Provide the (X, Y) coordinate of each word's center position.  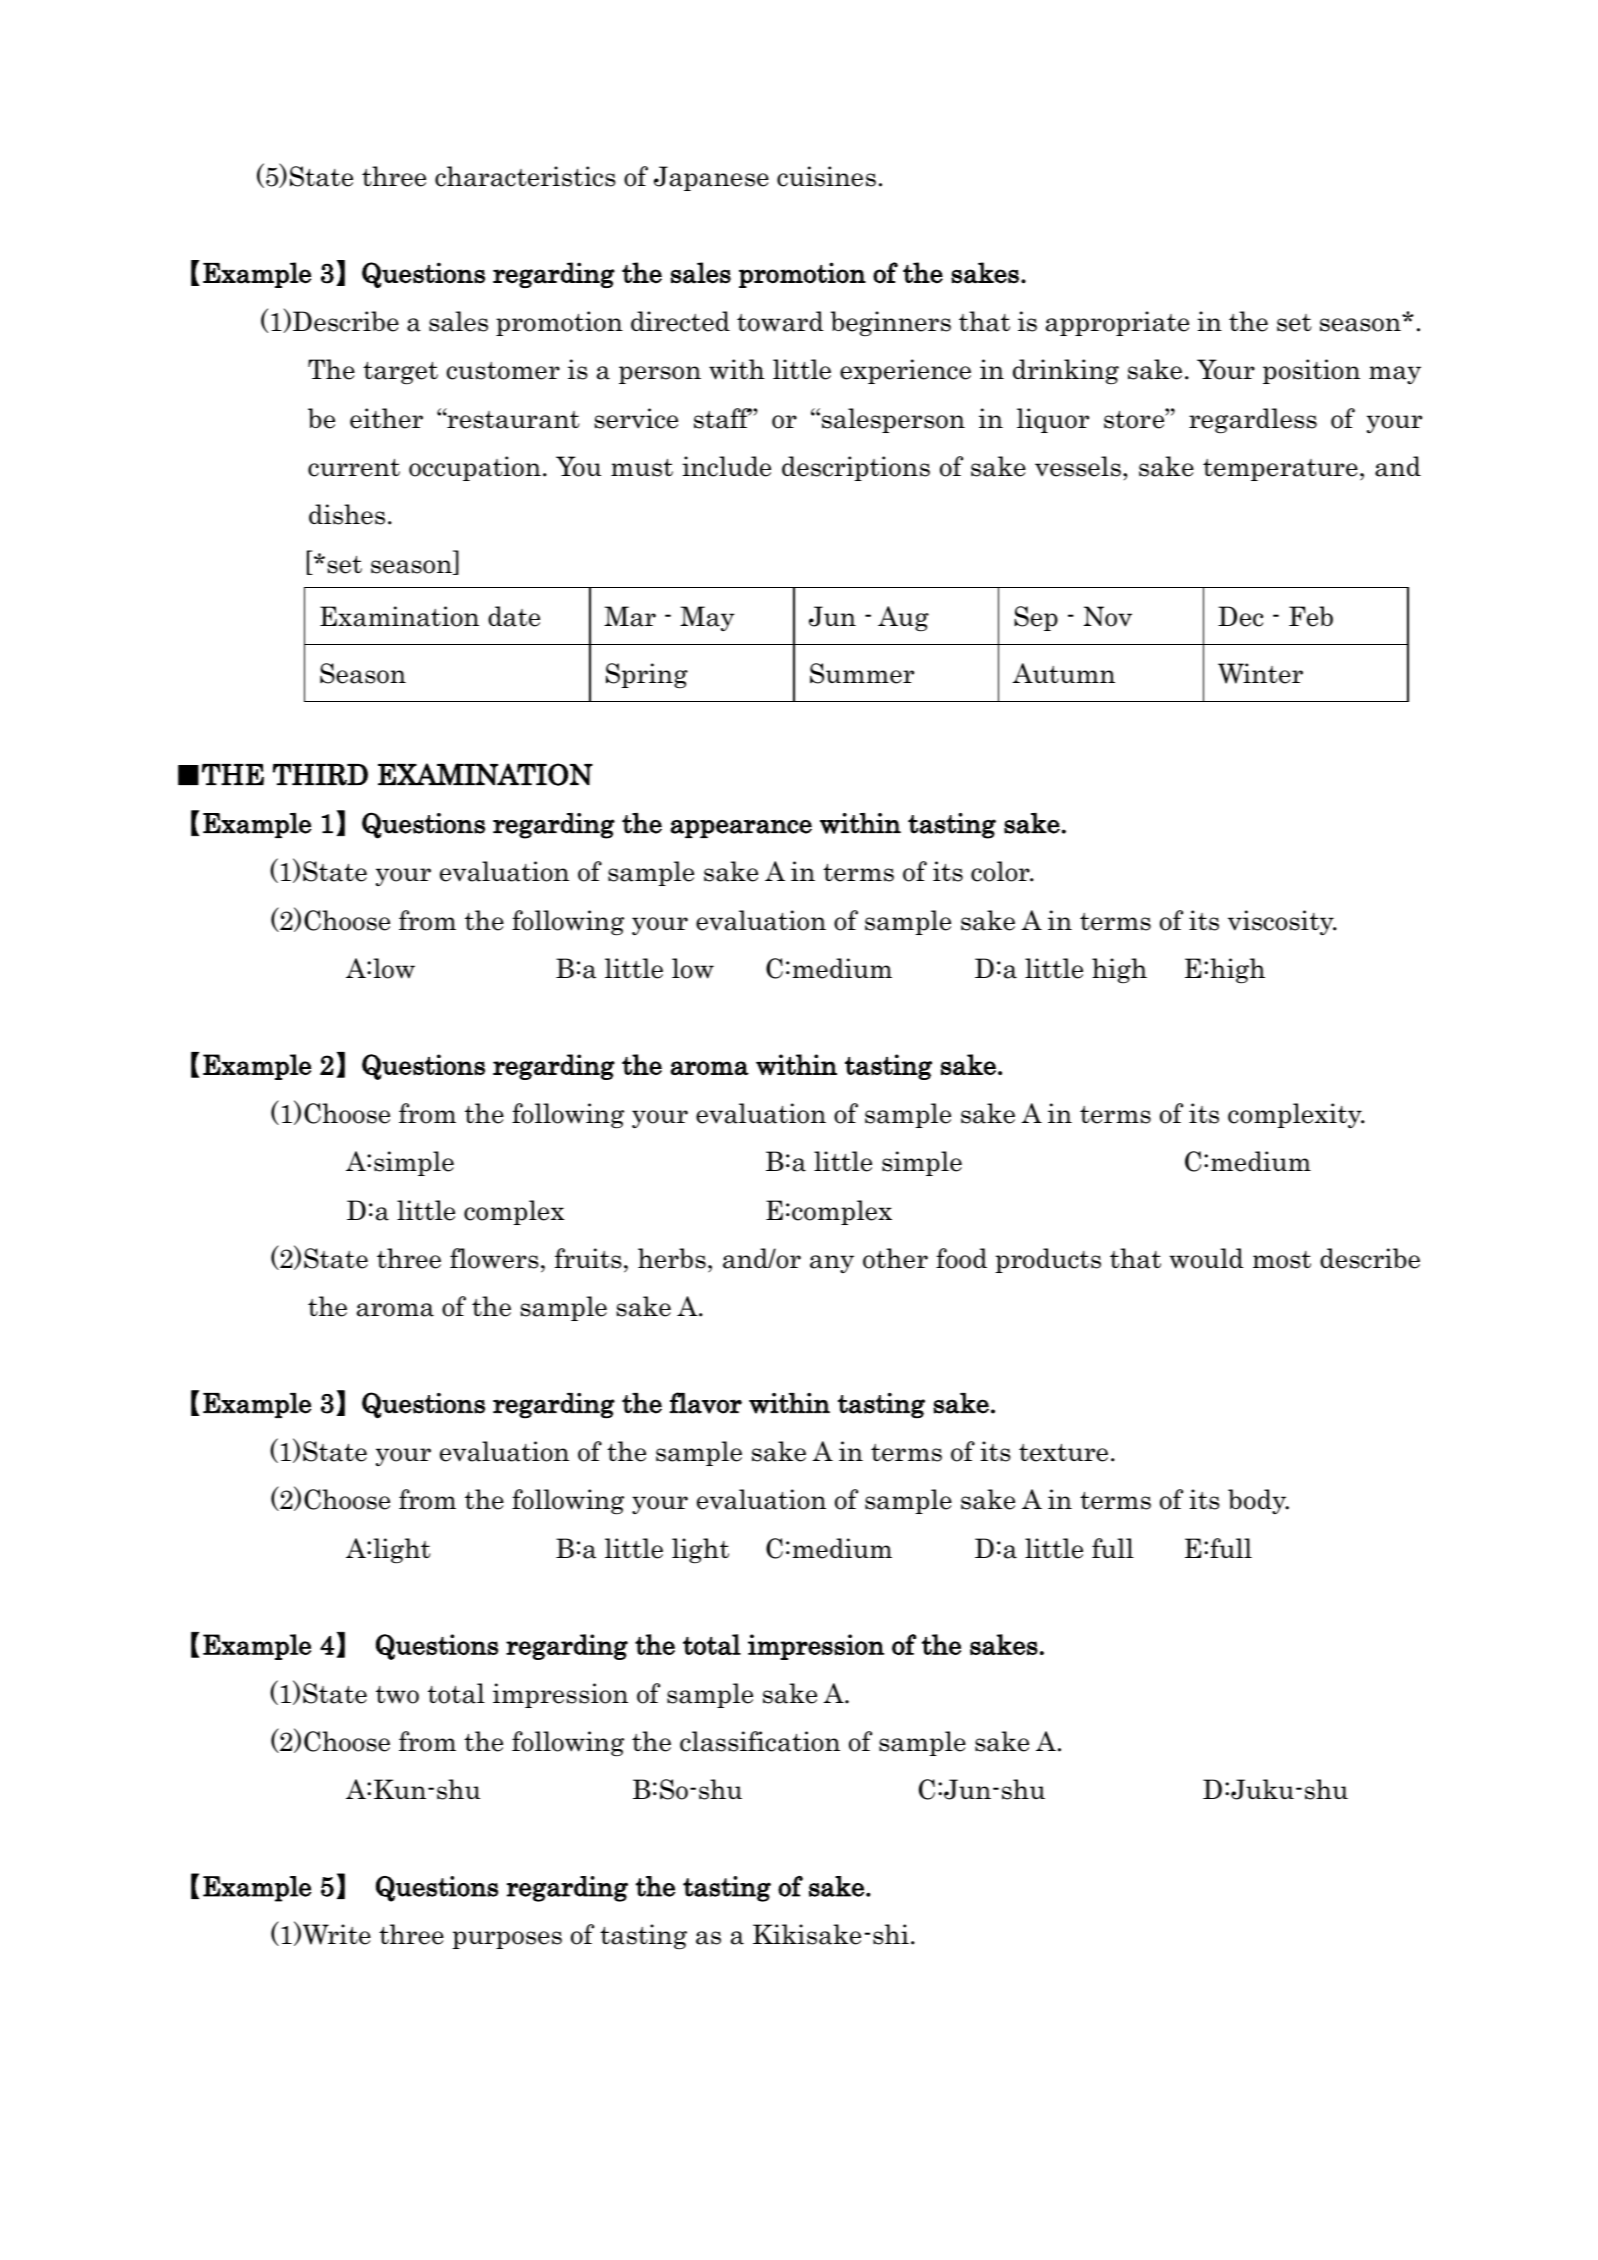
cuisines (826, 176)
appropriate (1117, 323)
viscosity (1282, 922)
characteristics (525, 176)
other (895, 1258)
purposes (507, 1940)
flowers (494, 1258)
